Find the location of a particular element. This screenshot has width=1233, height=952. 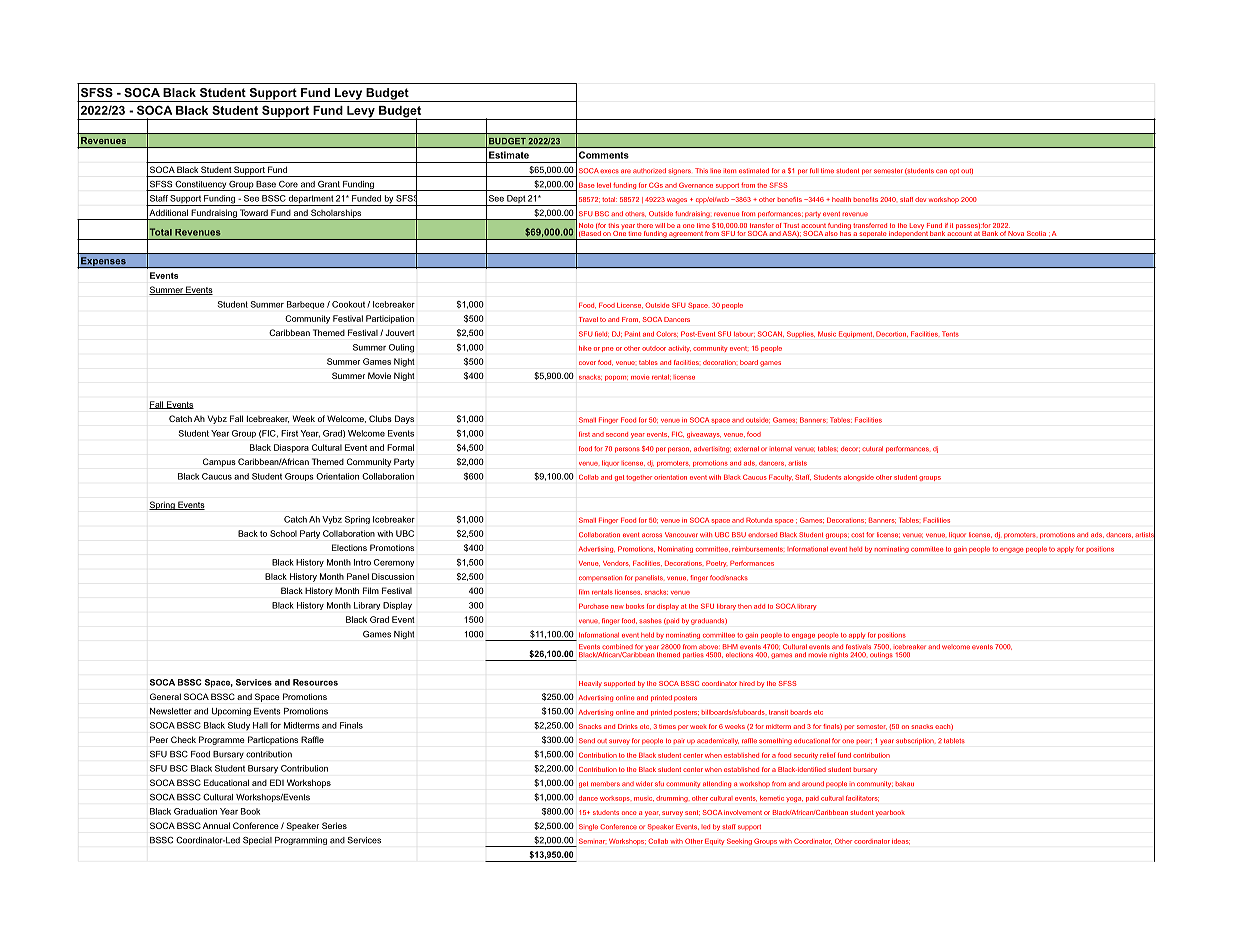

Constituency is located at coordinates (200, 186).
